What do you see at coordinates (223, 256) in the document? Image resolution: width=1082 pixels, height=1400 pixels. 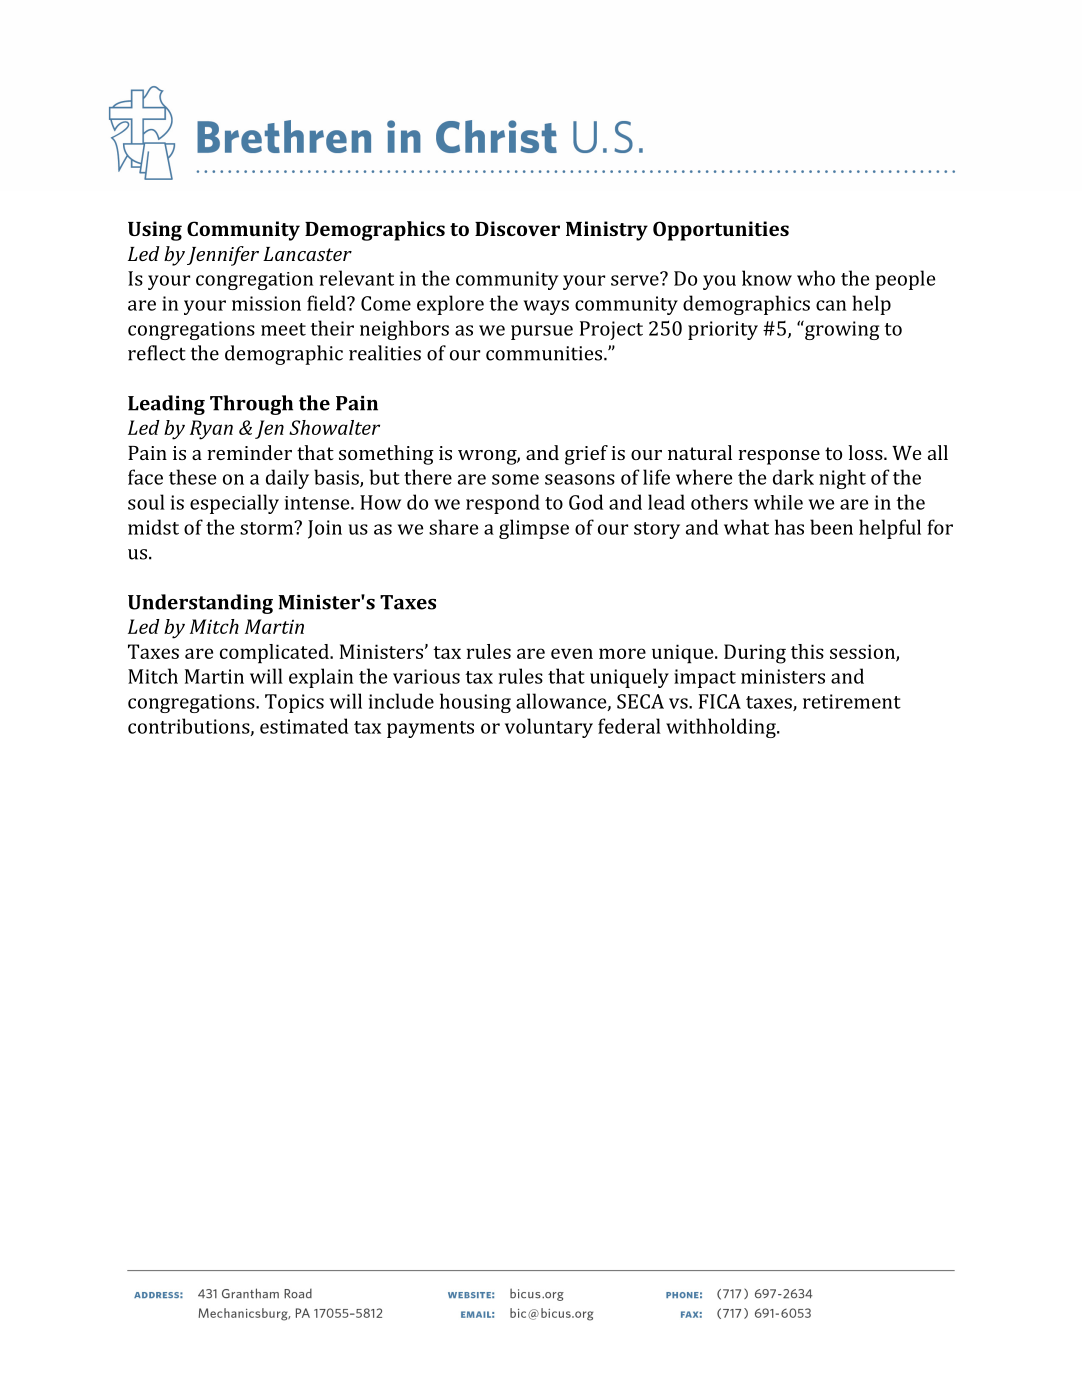 I see `Jennifer` at bounding box center [223, 256].
